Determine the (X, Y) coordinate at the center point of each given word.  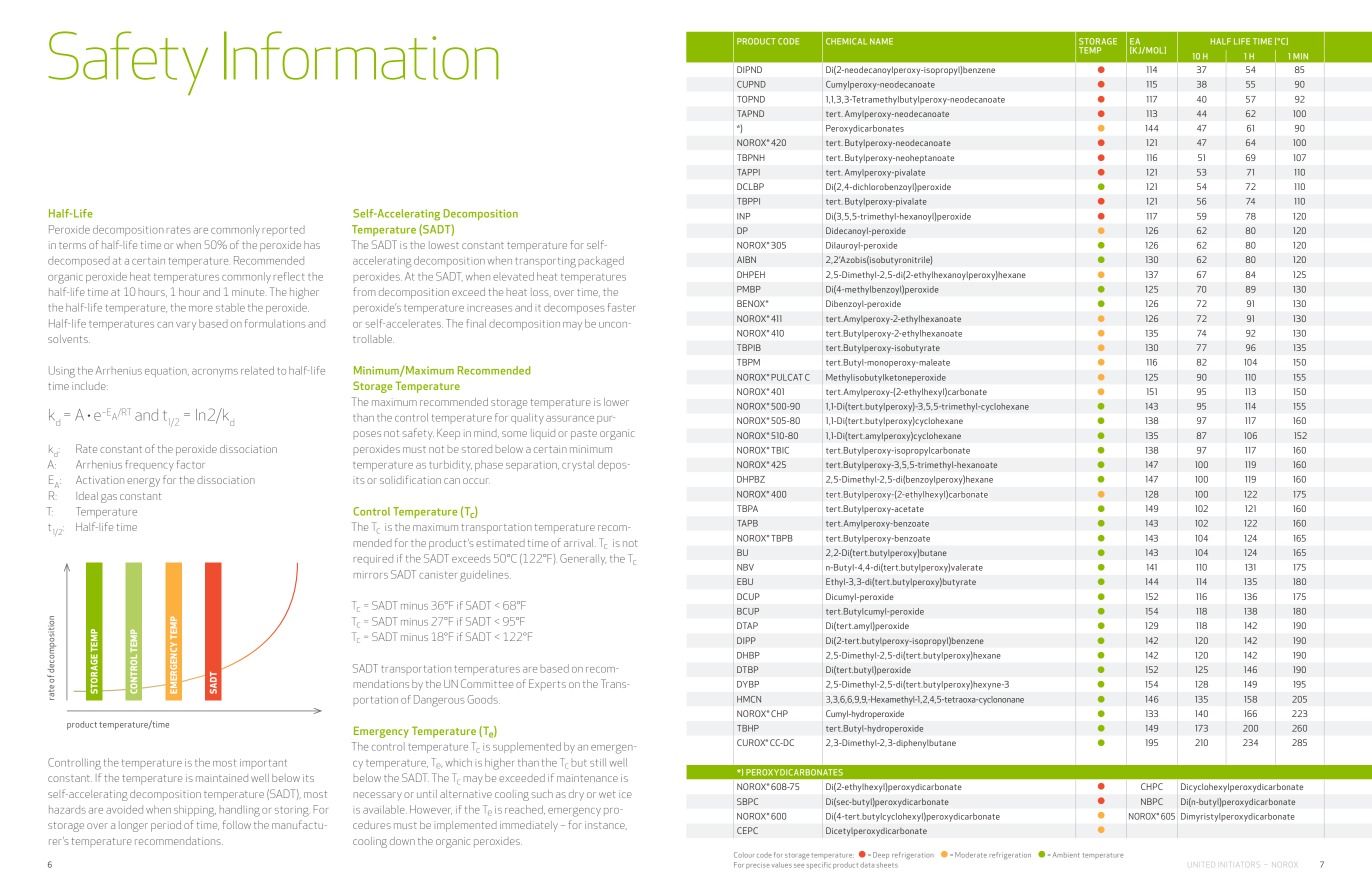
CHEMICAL (846, 41)
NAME (881, 41)
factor (190, 464)
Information (361, 55)
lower (616, 402)
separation (532, 466)
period (166, 826)
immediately (529, 826)
